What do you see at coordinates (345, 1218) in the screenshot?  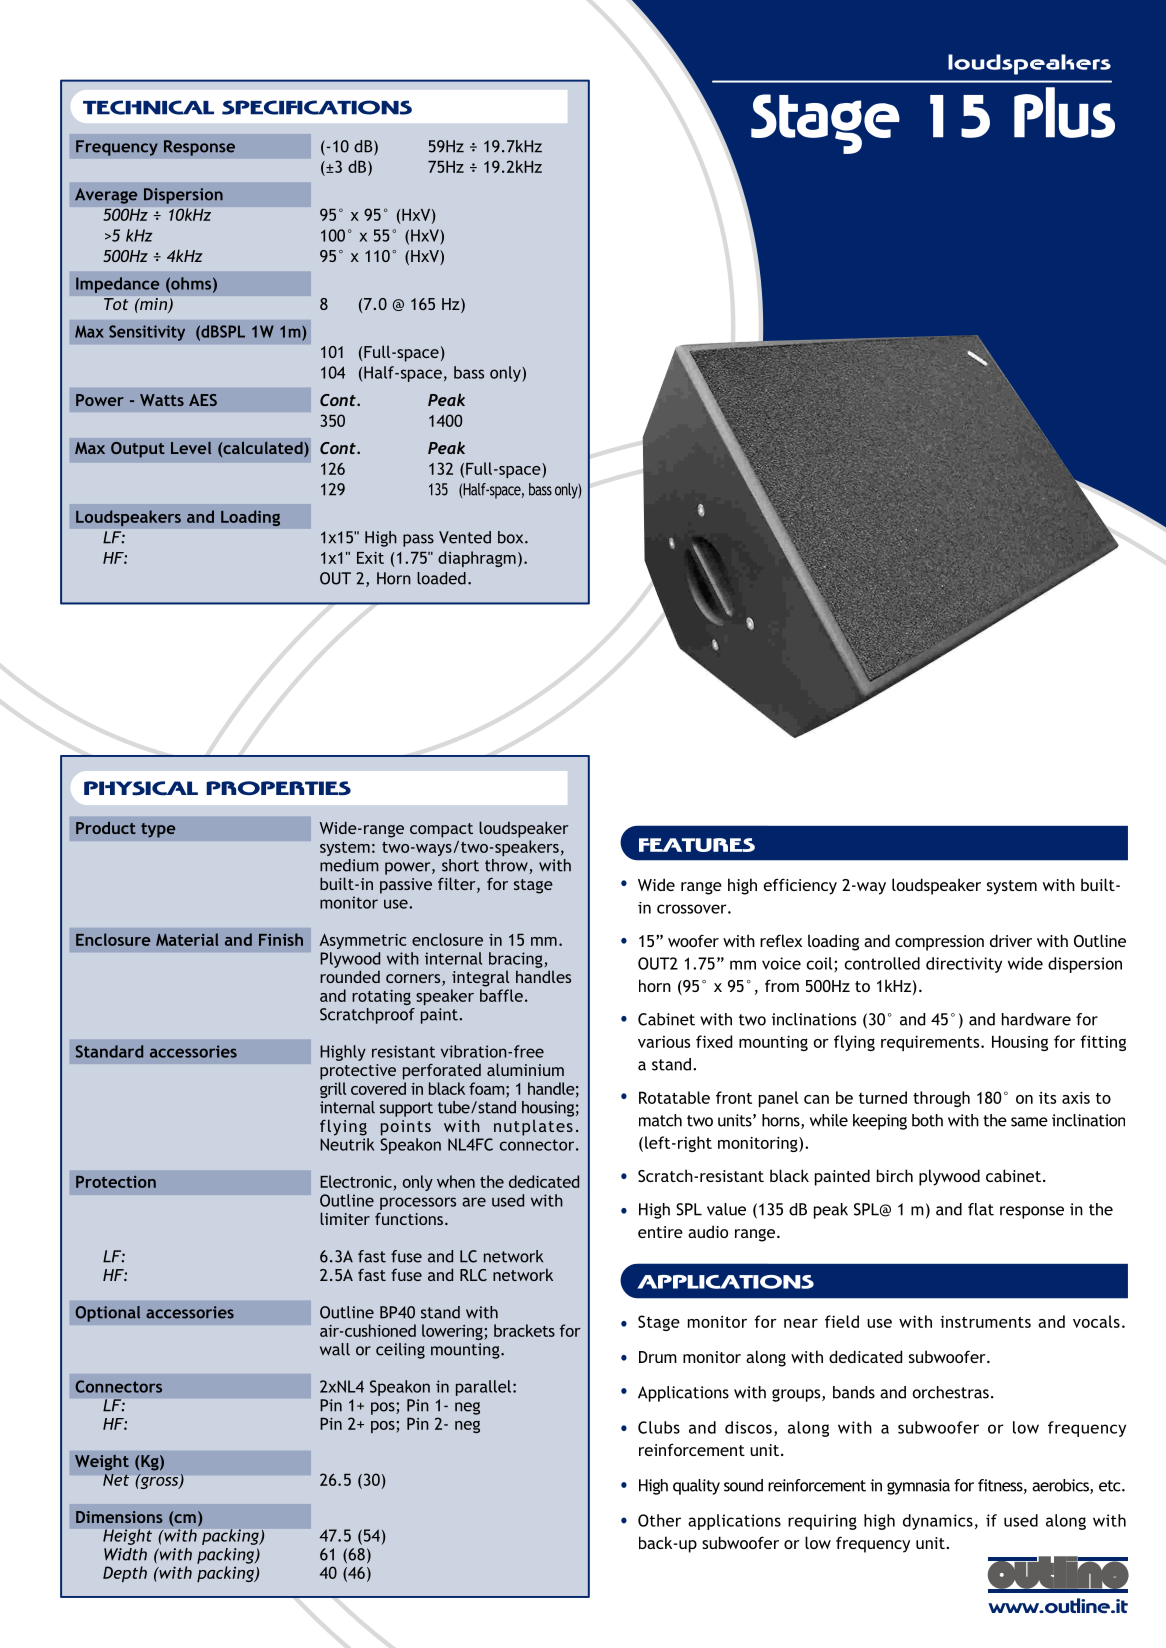 I see `limiter` at bounding box center [345, 1218].
